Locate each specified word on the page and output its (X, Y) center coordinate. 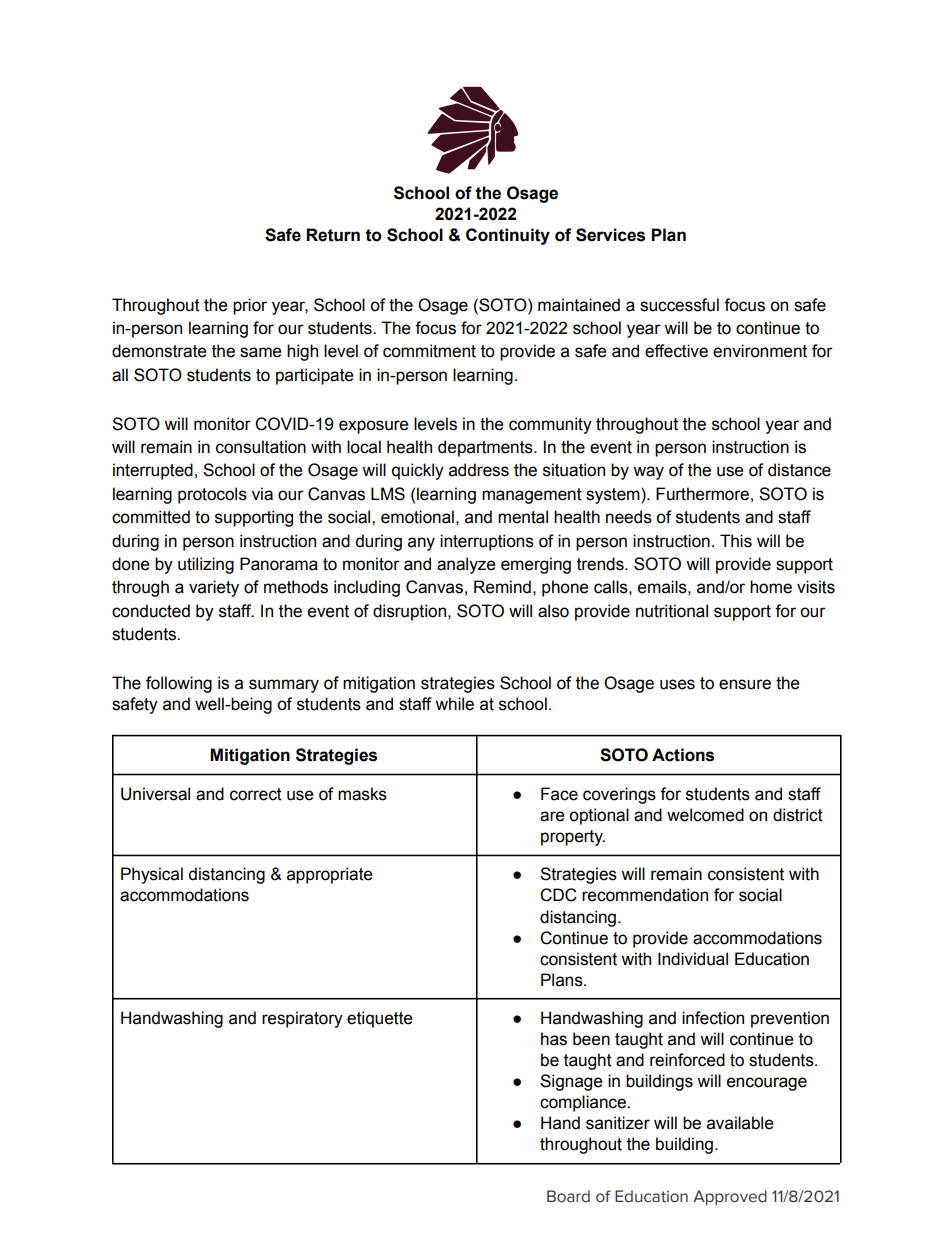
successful (679, 305)
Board (568, 1196)
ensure (745, 684)
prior (250, 306)
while (454, 704)
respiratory (302, 1019)
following (179, 684)
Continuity (508, 236)
